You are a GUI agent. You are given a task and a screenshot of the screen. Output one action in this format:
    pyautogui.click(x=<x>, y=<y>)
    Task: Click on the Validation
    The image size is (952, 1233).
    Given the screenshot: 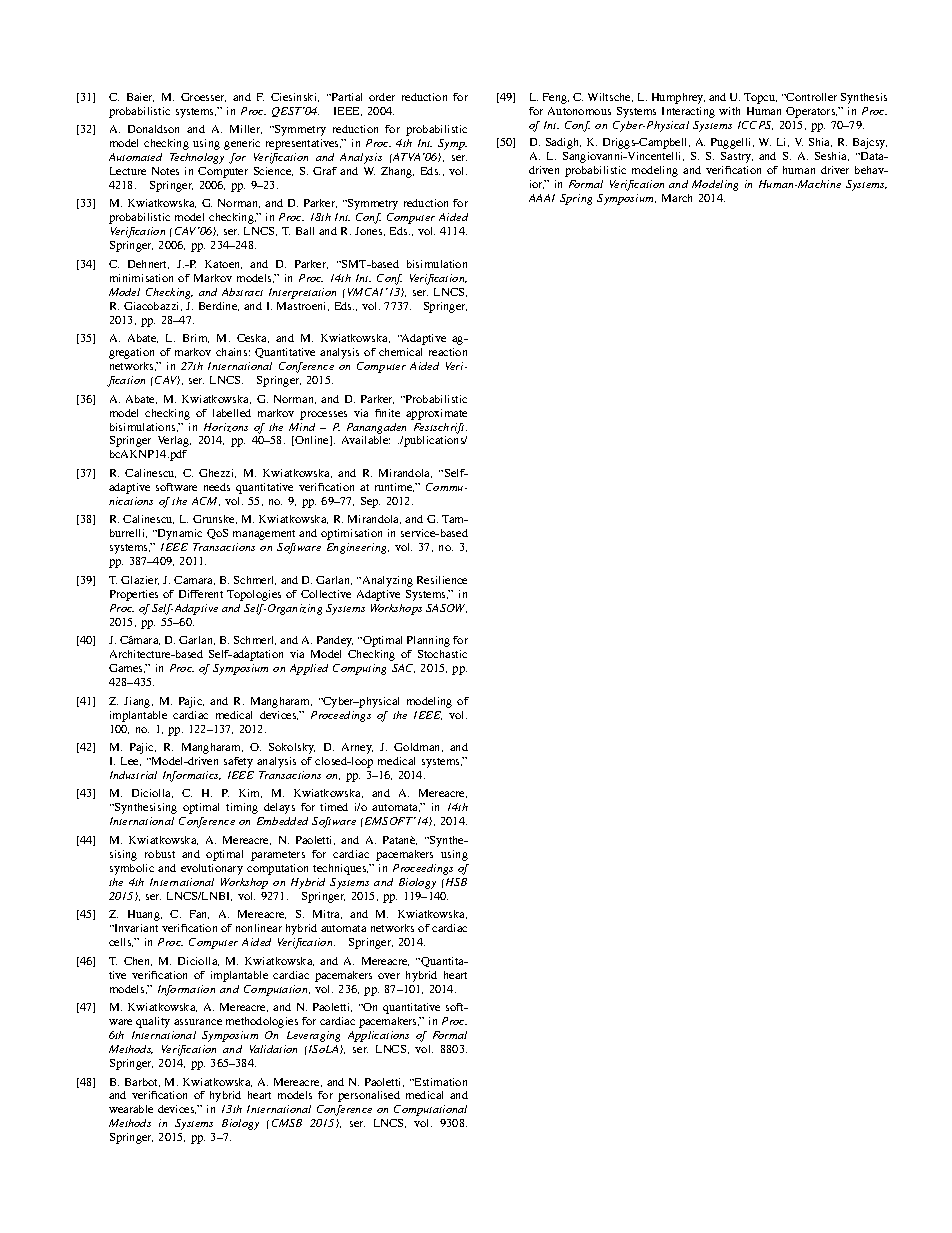 What is the action you would take?
    pyautogui.click(x=273, y=1049)
